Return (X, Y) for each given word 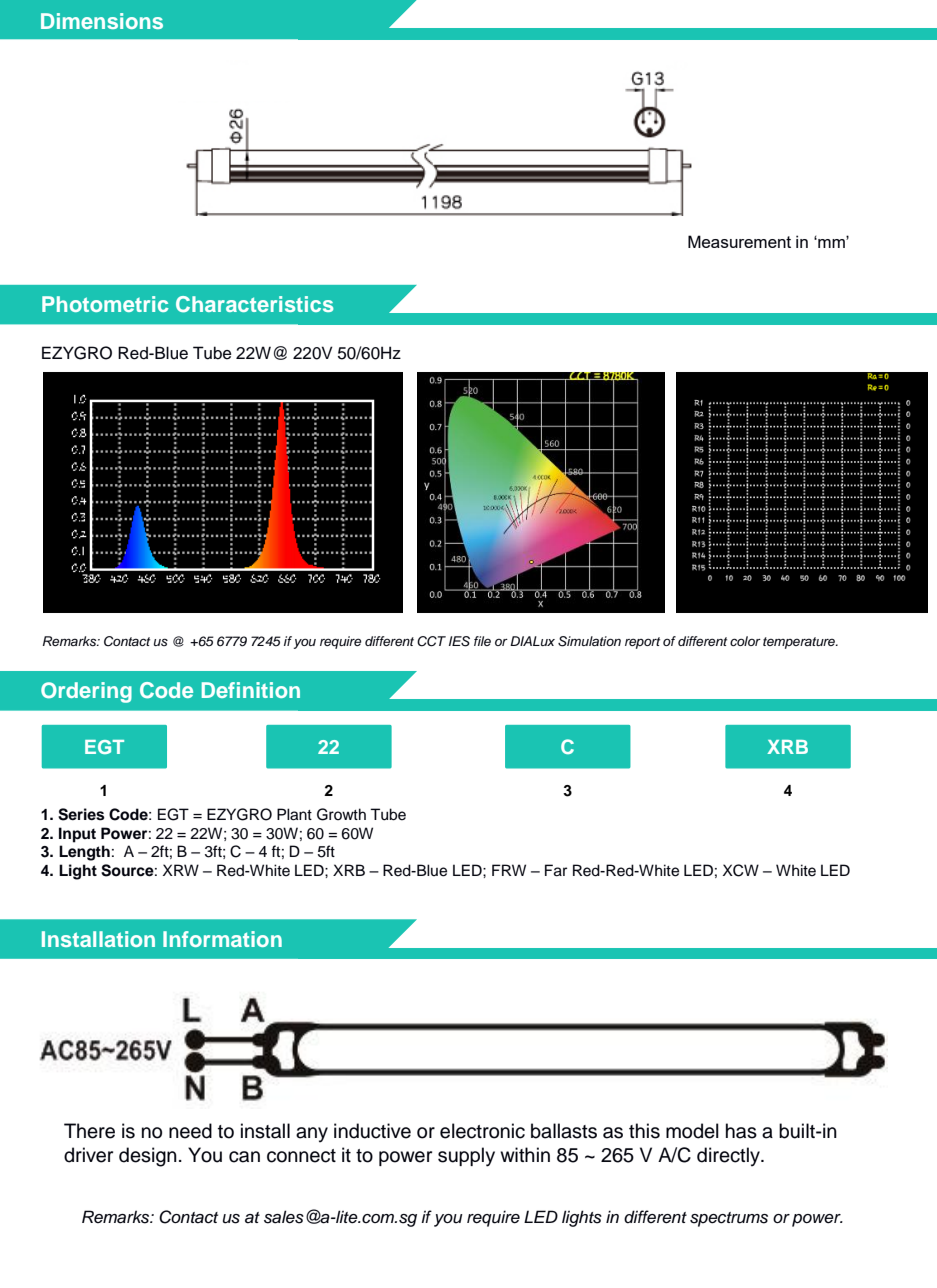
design (148, 1157)
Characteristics (254, 304)
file (482, 641)
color (745, 641)
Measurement (739, 241)
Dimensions (102, 21)
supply (466, 1157)
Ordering (86, 692)
